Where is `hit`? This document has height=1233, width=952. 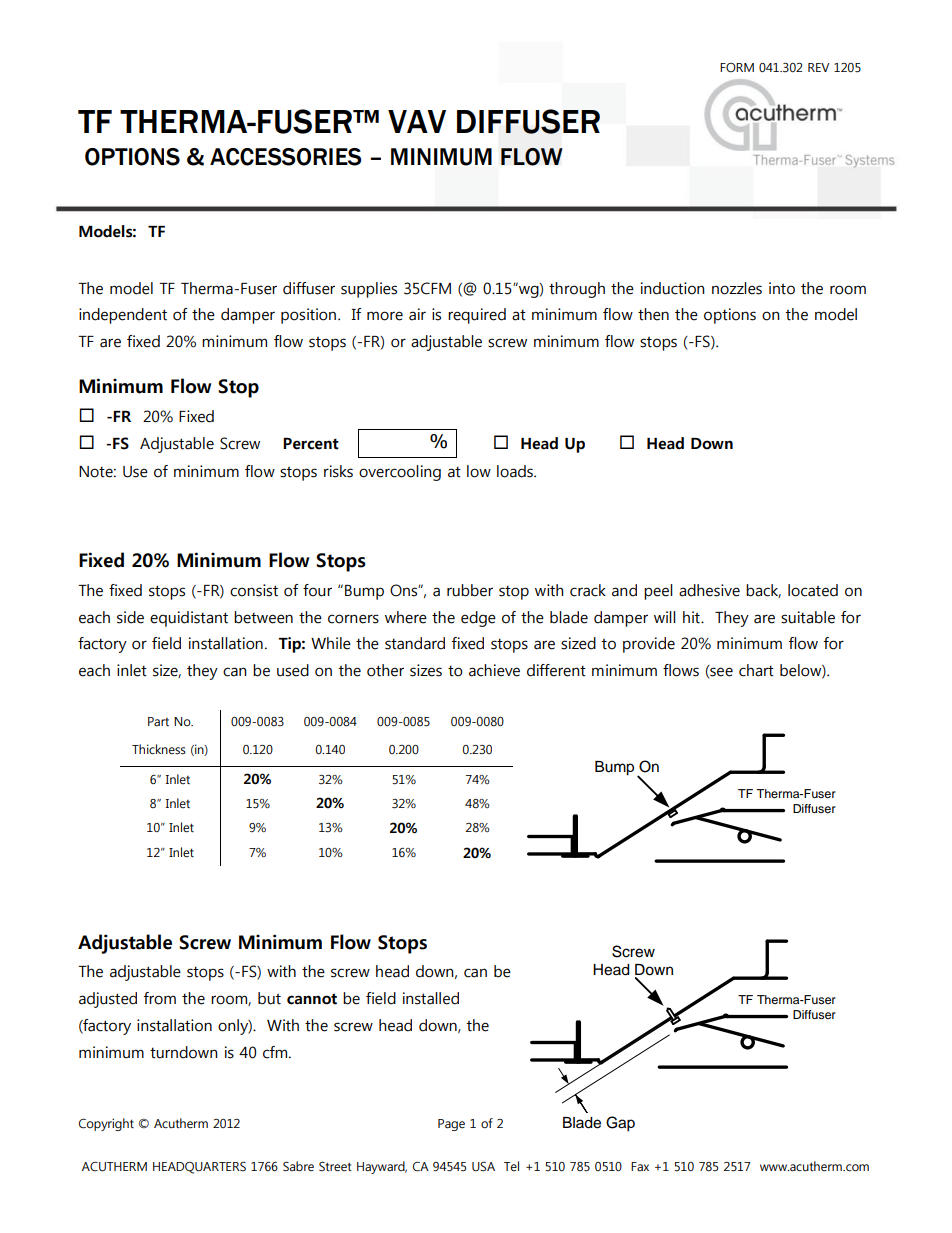 hit is located at coordinates (692, 617).
